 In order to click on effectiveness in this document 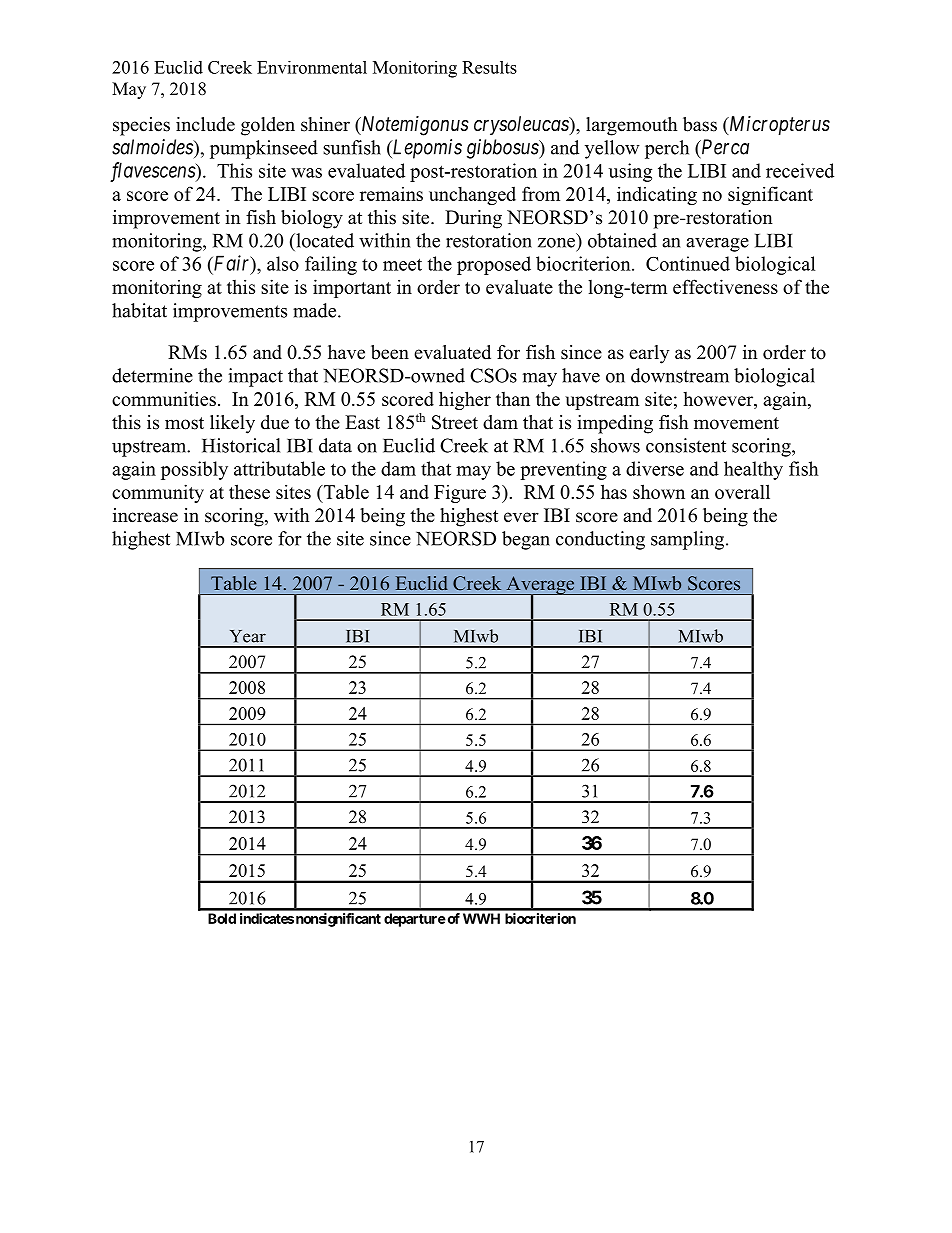, I will do `click(725, 286)`.
